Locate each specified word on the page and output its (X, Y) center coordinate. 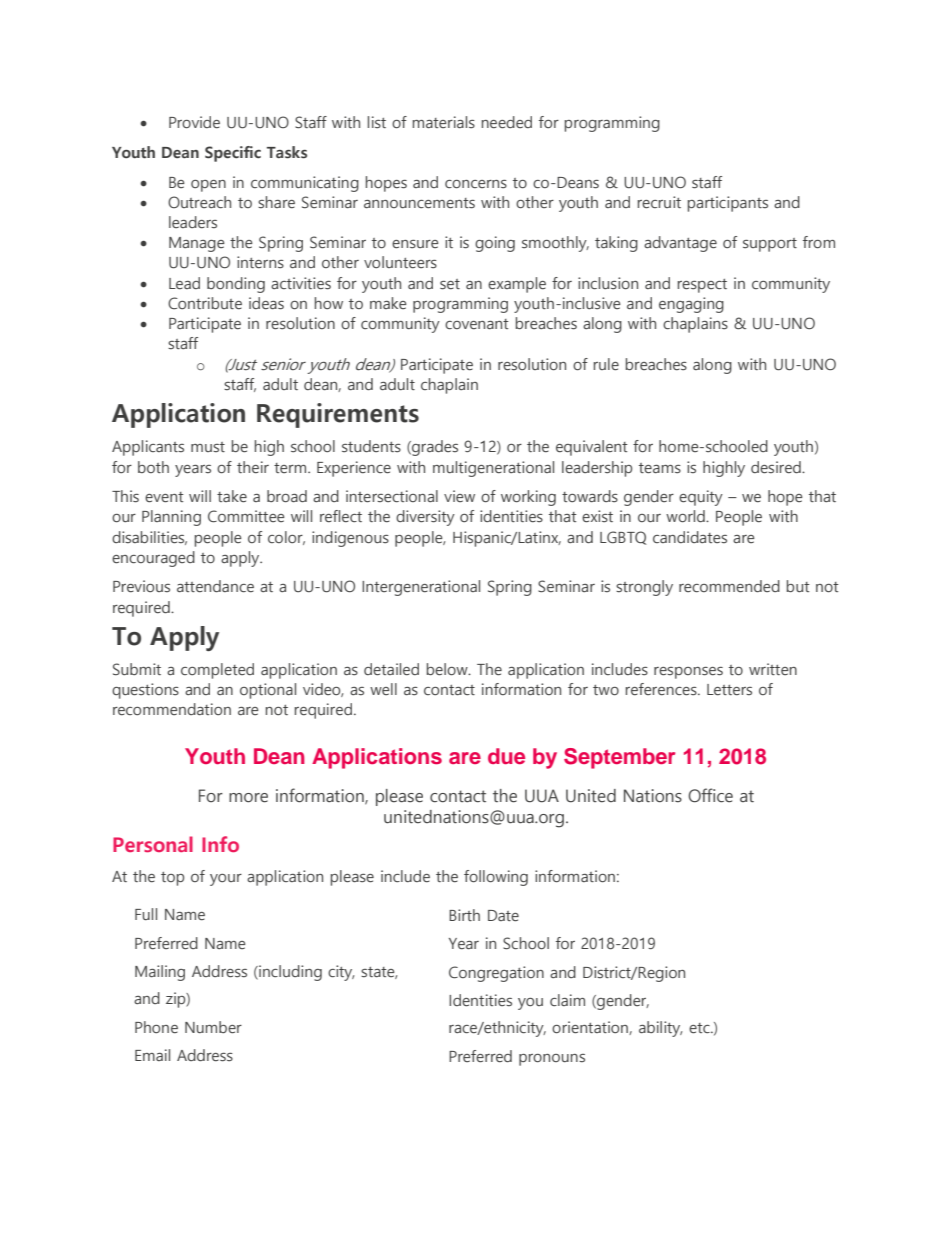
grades (434, 448)
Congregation (496, 974)
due (506, 756)
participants (728, 204)
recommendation (172, 709)
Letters (729, 690)
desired (777, 467)
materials (444, 122)
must (208, 447)
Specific (233, 154)
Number (213, 1027)
